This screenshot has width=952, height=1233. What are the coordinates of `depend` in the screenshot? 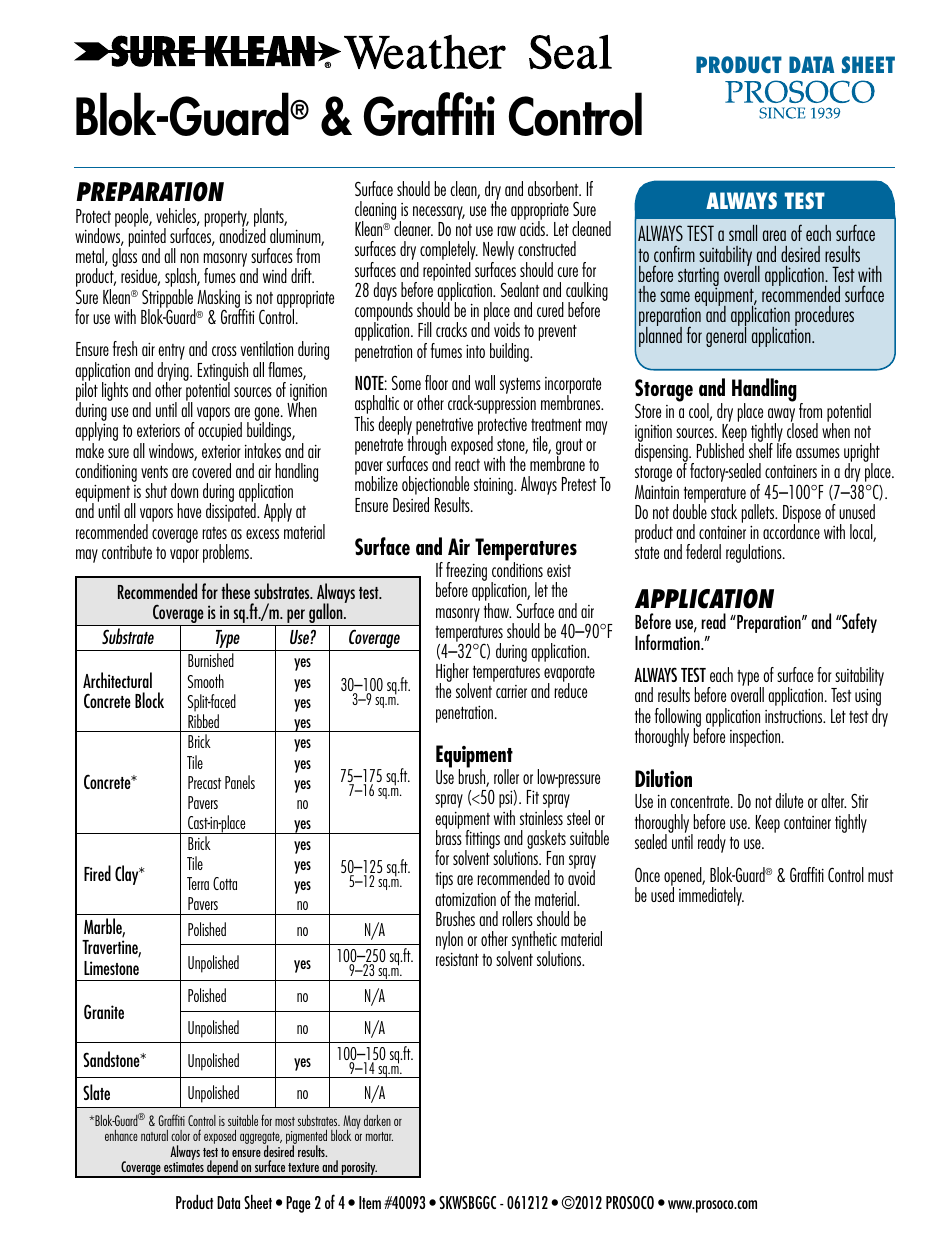 It's located at (222, 1169).
